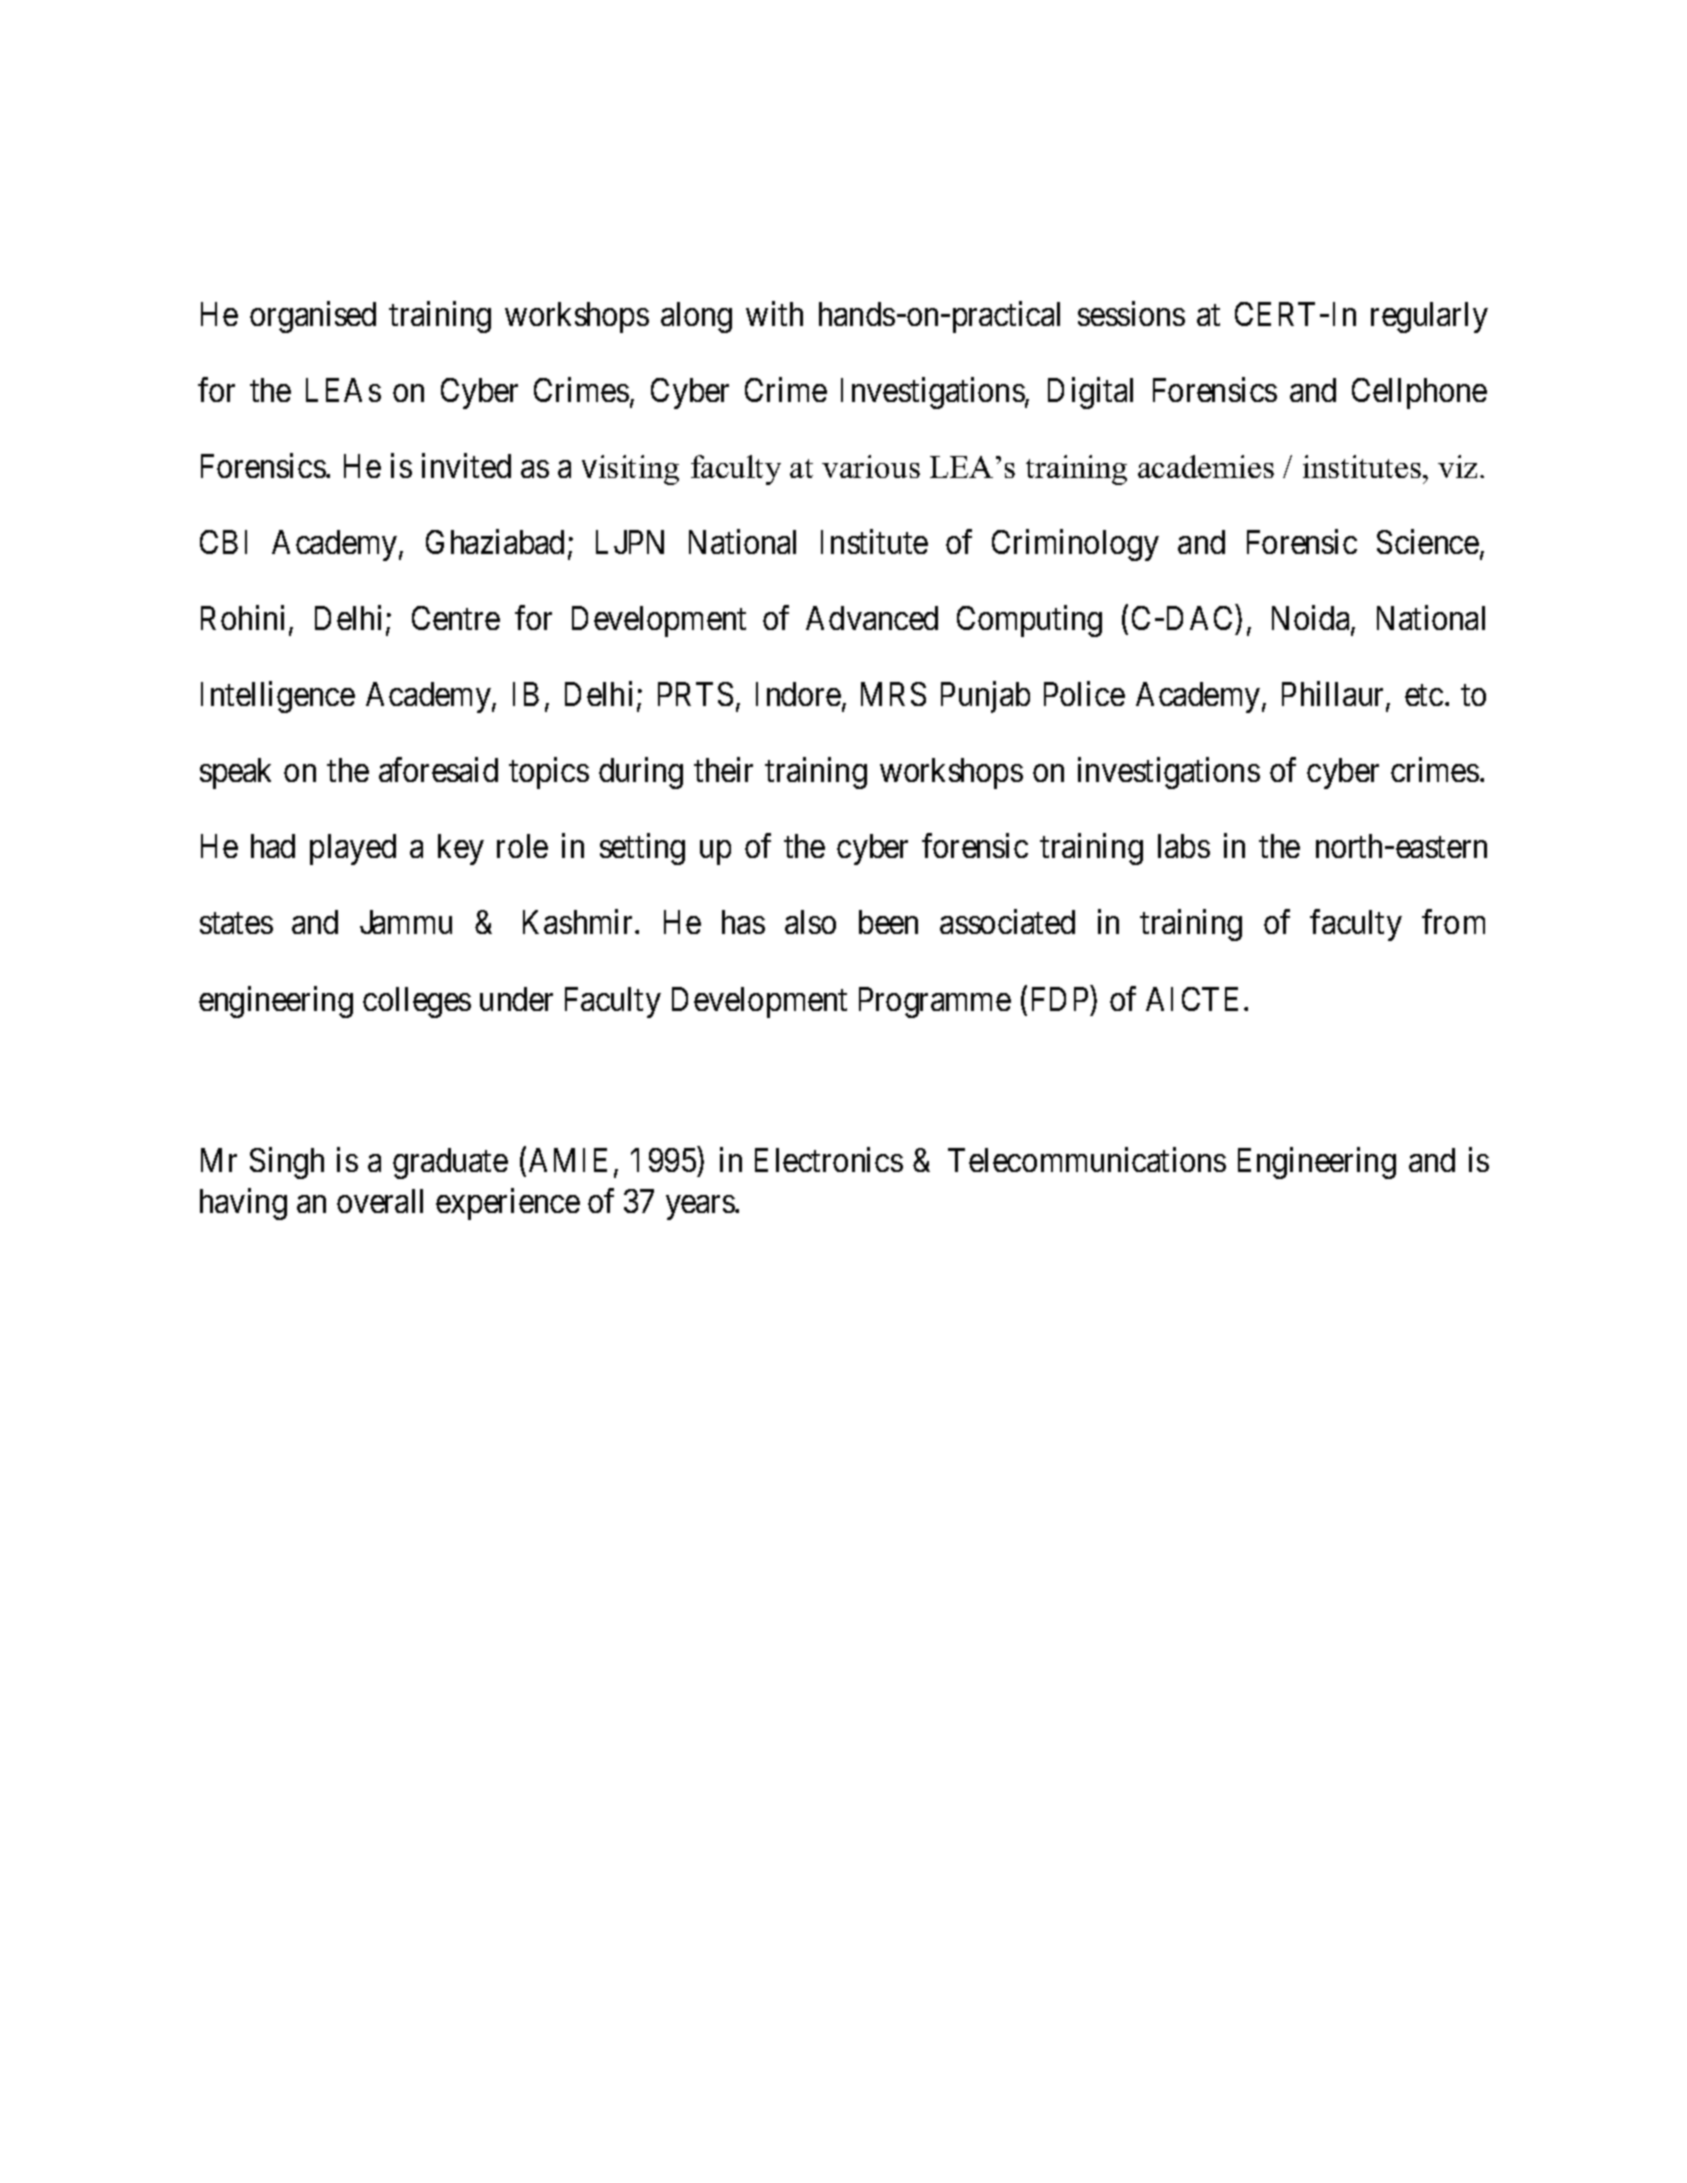  Describe the element at coordinates (438, 770) in the screenshot. I see `aforesaid` at that location.
